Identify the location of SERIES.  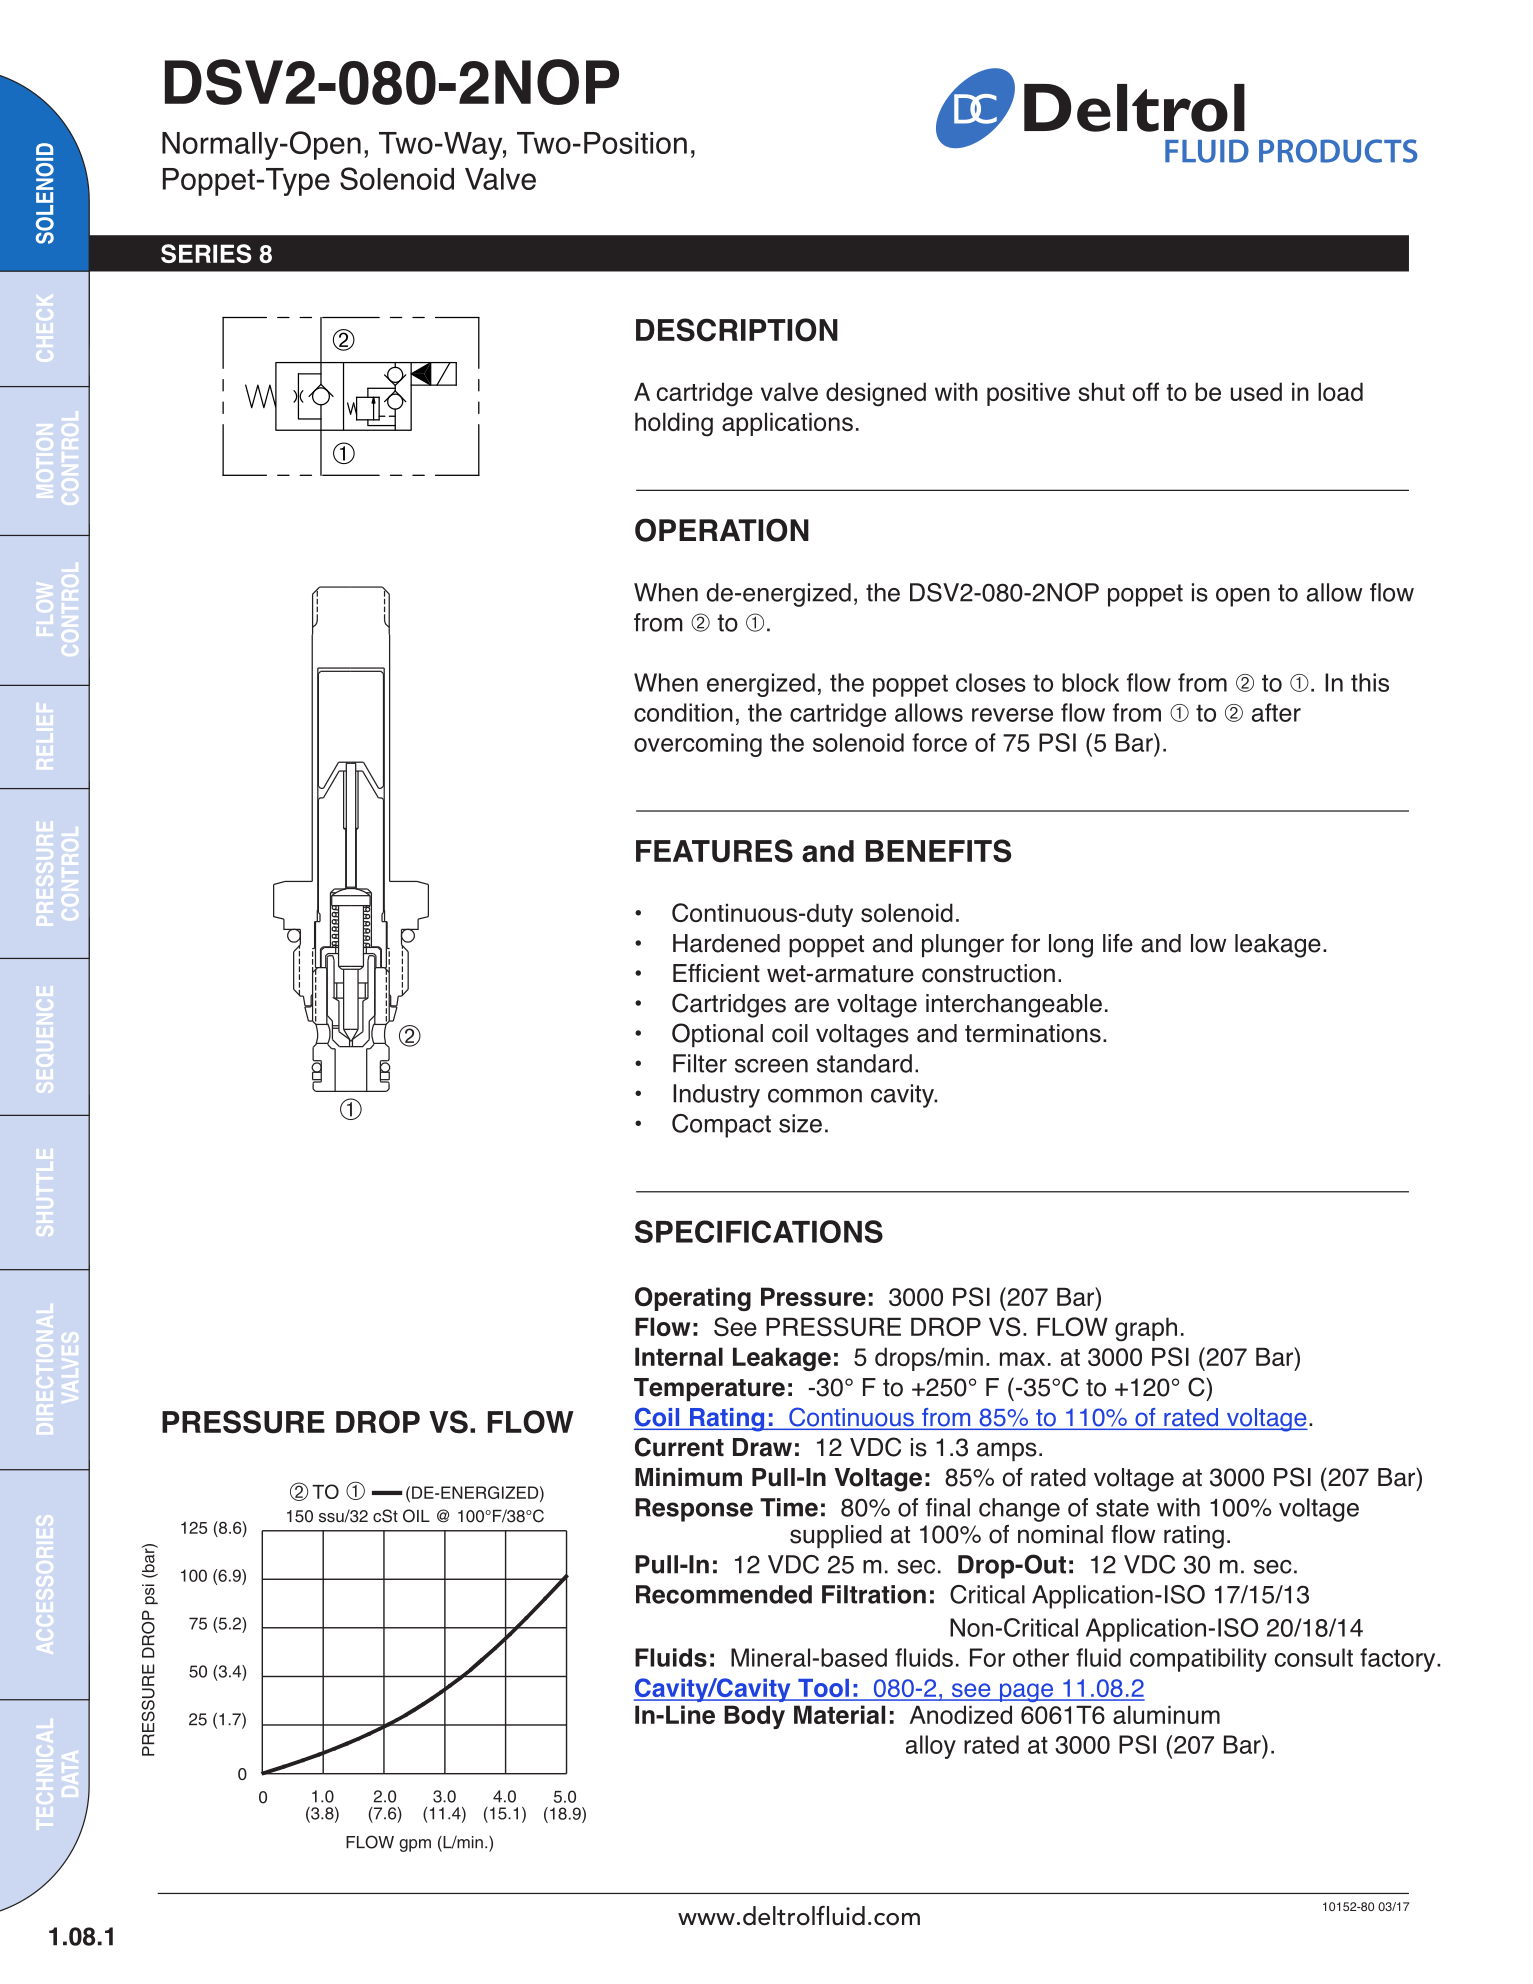
(206, 253).
